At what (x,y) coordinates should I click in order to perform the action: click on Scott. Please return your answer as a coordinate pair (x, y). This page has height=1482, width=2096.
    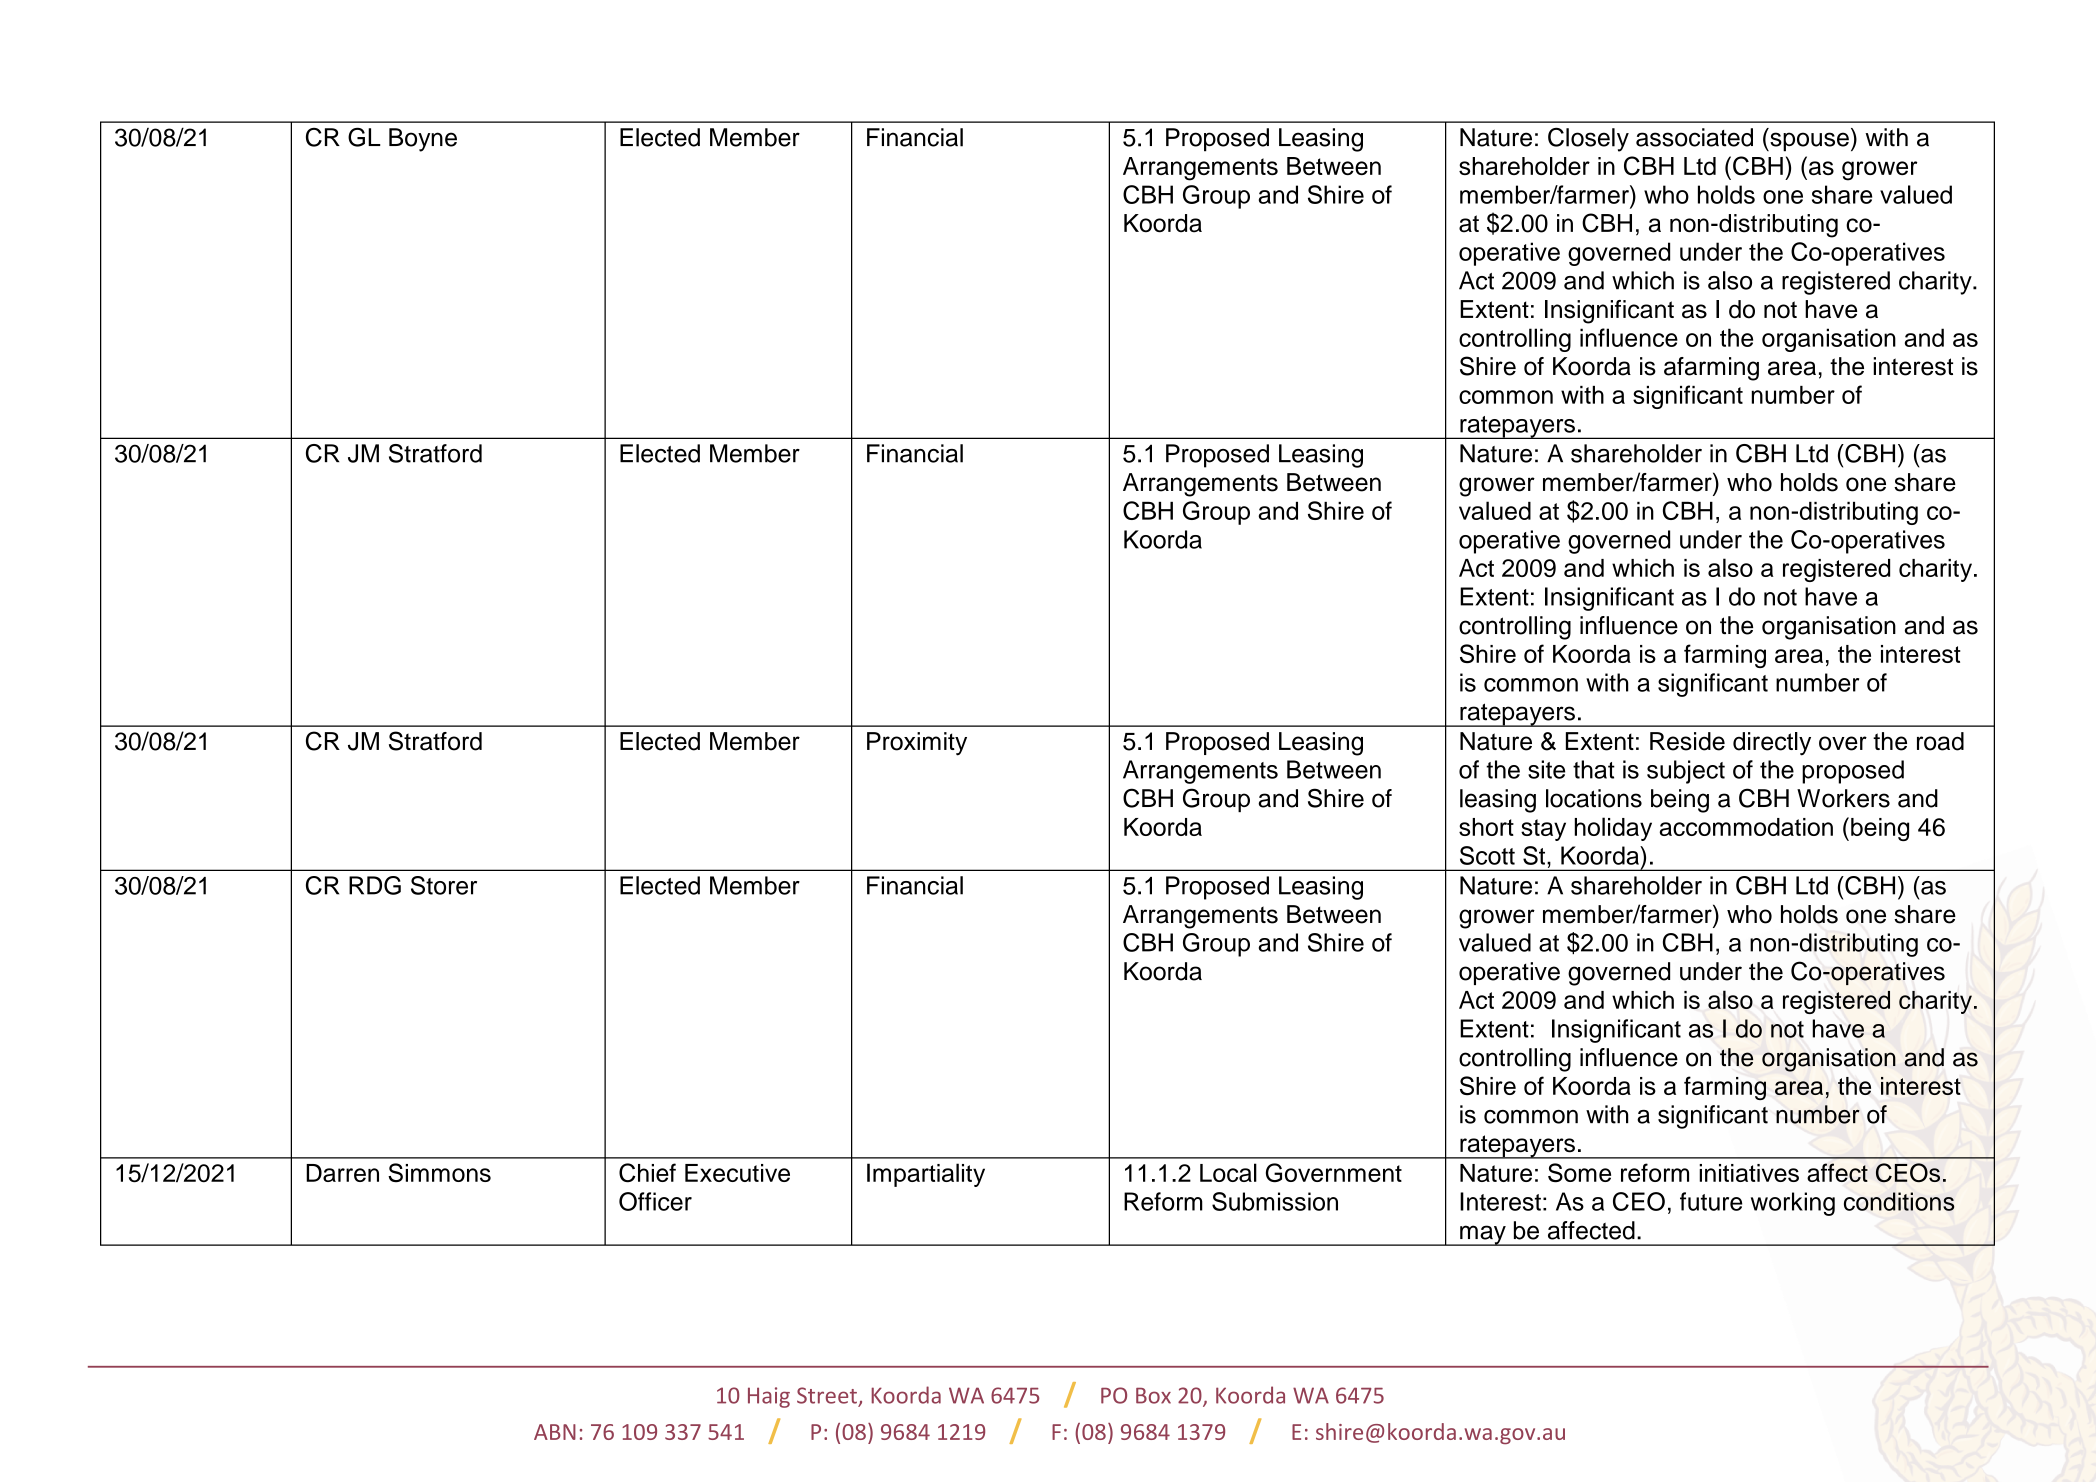
    Looking at the image, I should click on (1487, 855).
